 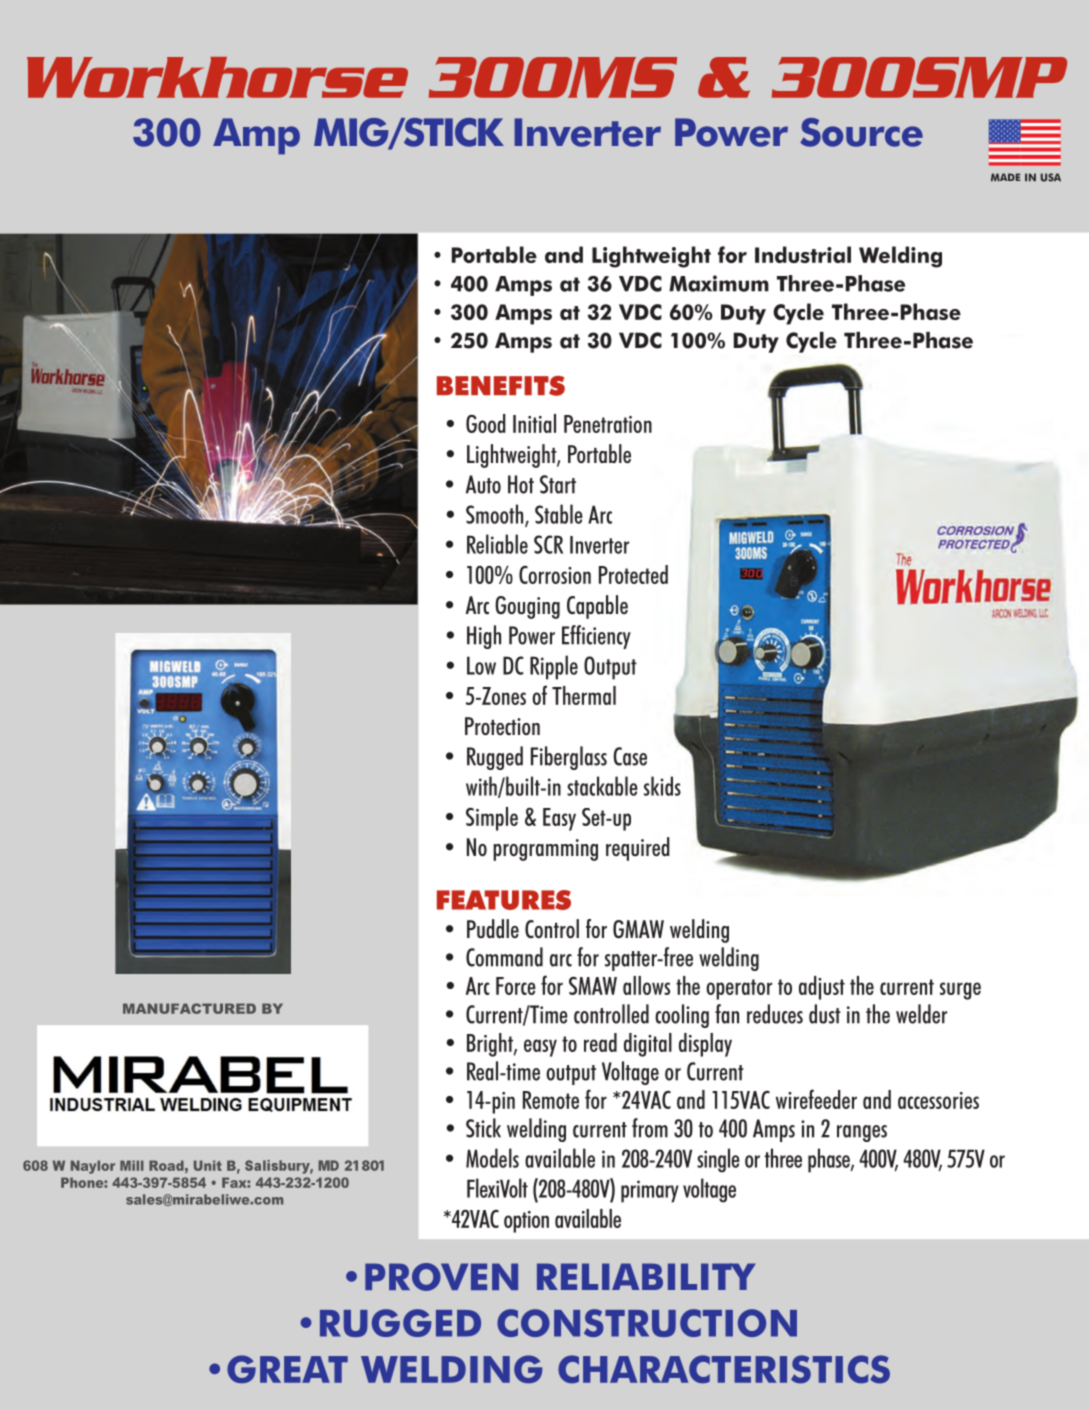 What do you see at coordinates (189, 1008) in the screenshot?
I see `MANUFACTURED` at bounding box center [189, 1008].
